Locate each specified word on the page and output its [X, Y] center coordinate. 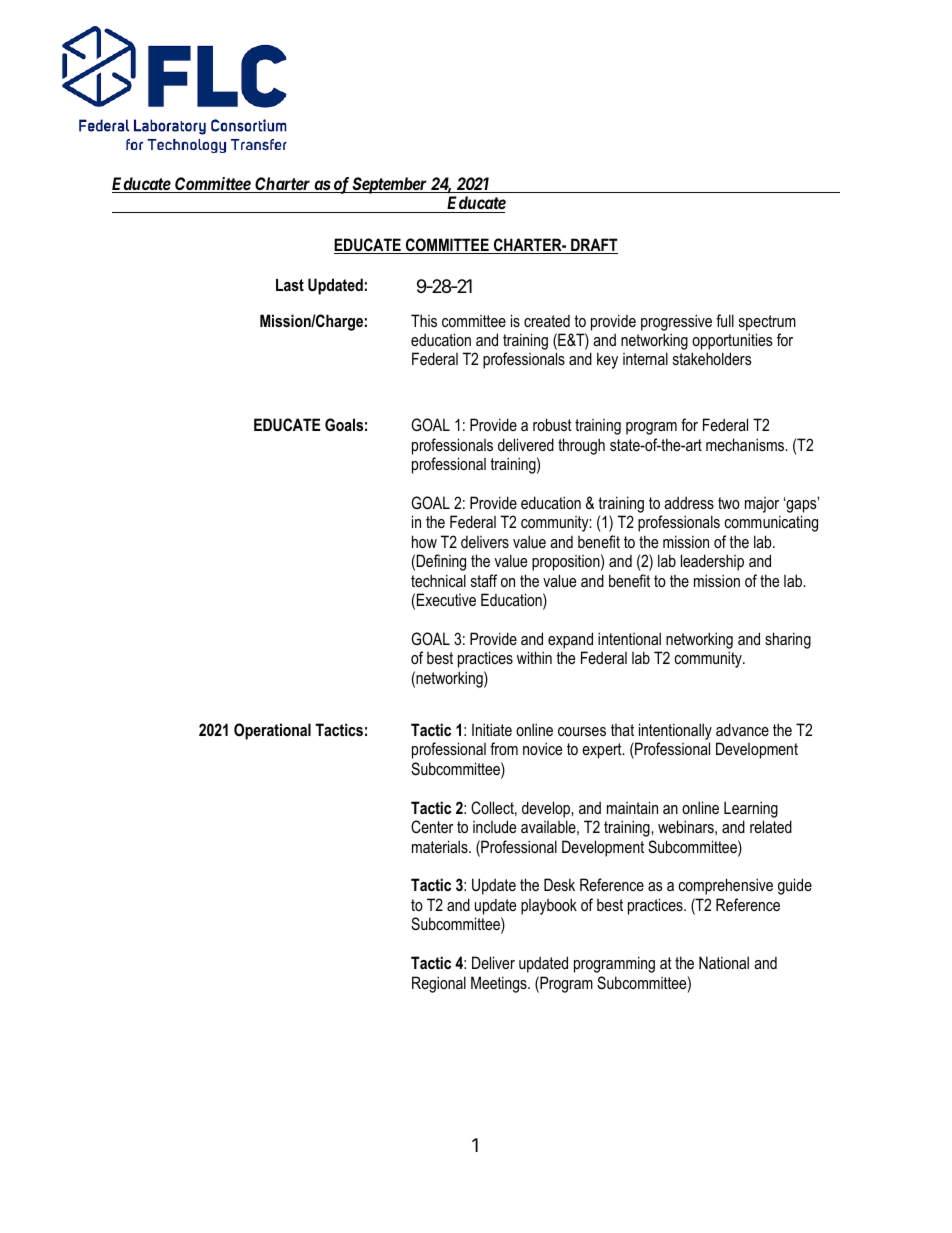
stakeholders [712, 358]
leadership [712, 562]
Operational [272, 731]
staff [484, 580]
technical [438, 580]
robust [552, 424]
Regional [439, 984]
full [725, 320]
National [724, 962]
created [547, 321]
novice [542, 748]
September [390, 185]
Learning [751, 809]
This [424, 320]
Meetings [500, 984]
